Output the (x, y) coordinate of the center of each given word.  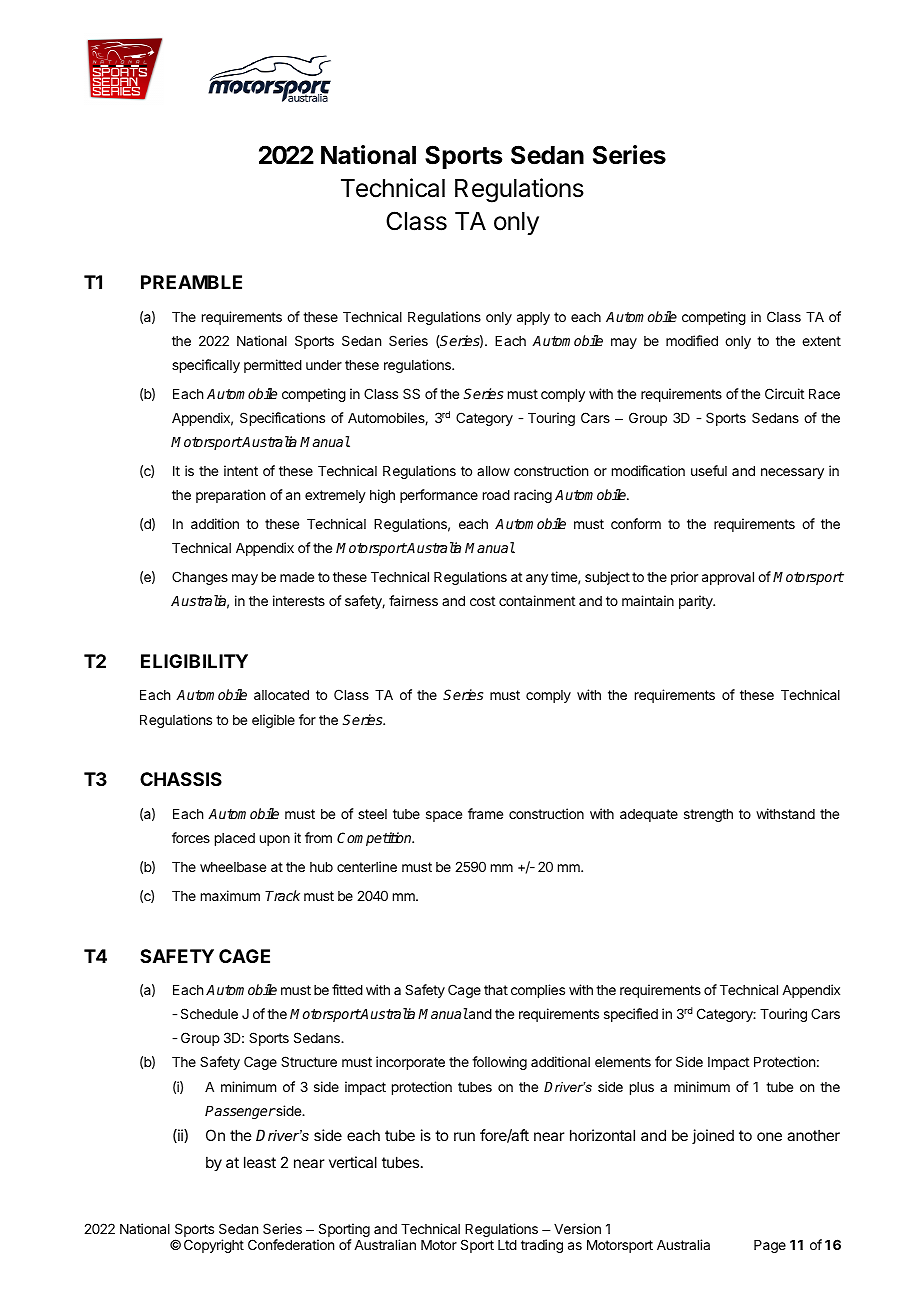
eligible (273, 721)
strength (708, 815)
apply (533, 318)
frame (485, 813)
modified (692, 340)
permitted (273, 366)
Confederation (291, 1244)
